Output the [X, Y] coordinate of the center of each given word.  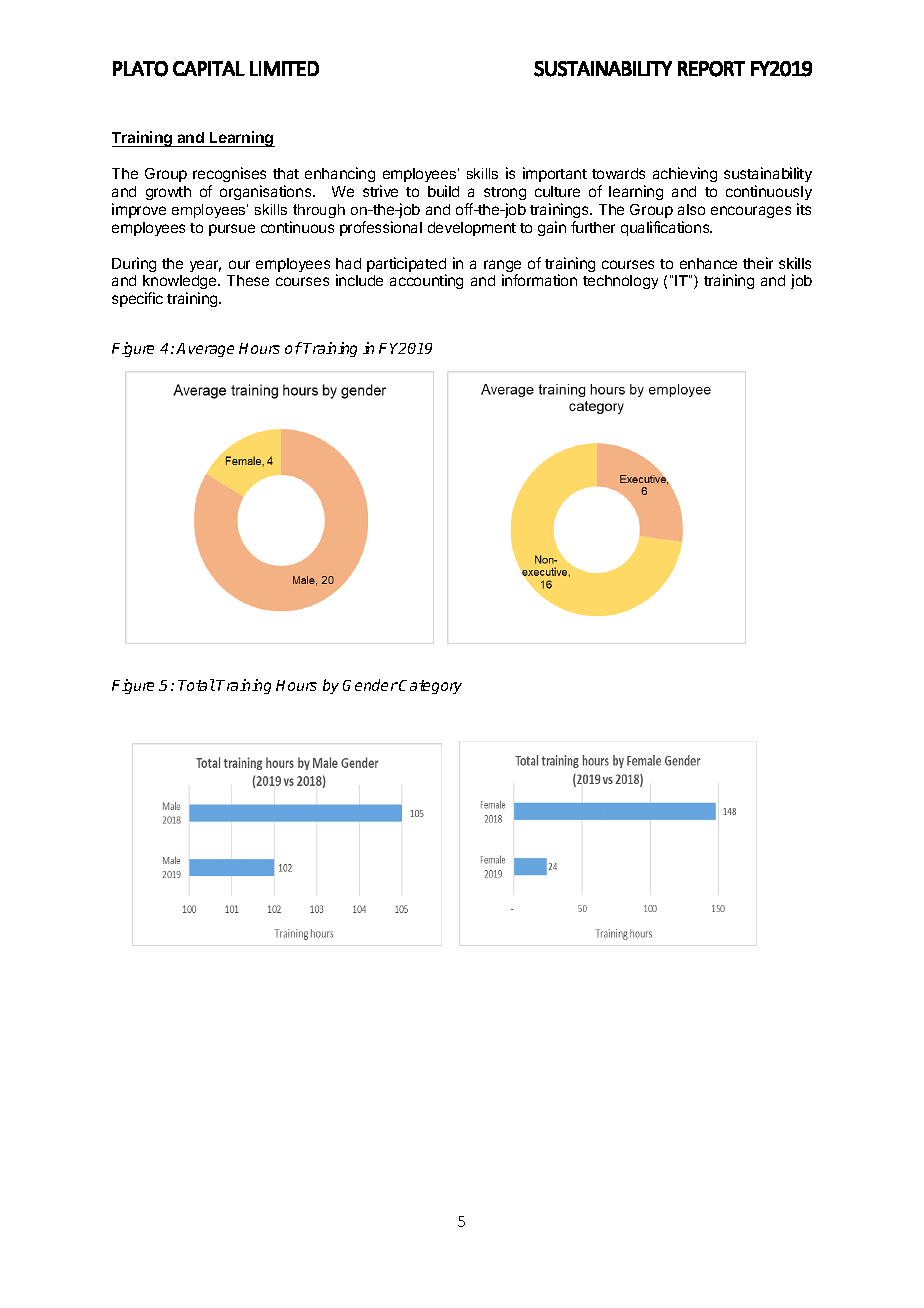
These [248, 280]
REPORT [711, 69]
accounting [426, 281]
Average [205, 350]
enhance [708, 263]
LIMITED [284, 68]
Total [196, 685]
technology [620, 282]
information [539, 280]
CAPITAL [209, 68]
